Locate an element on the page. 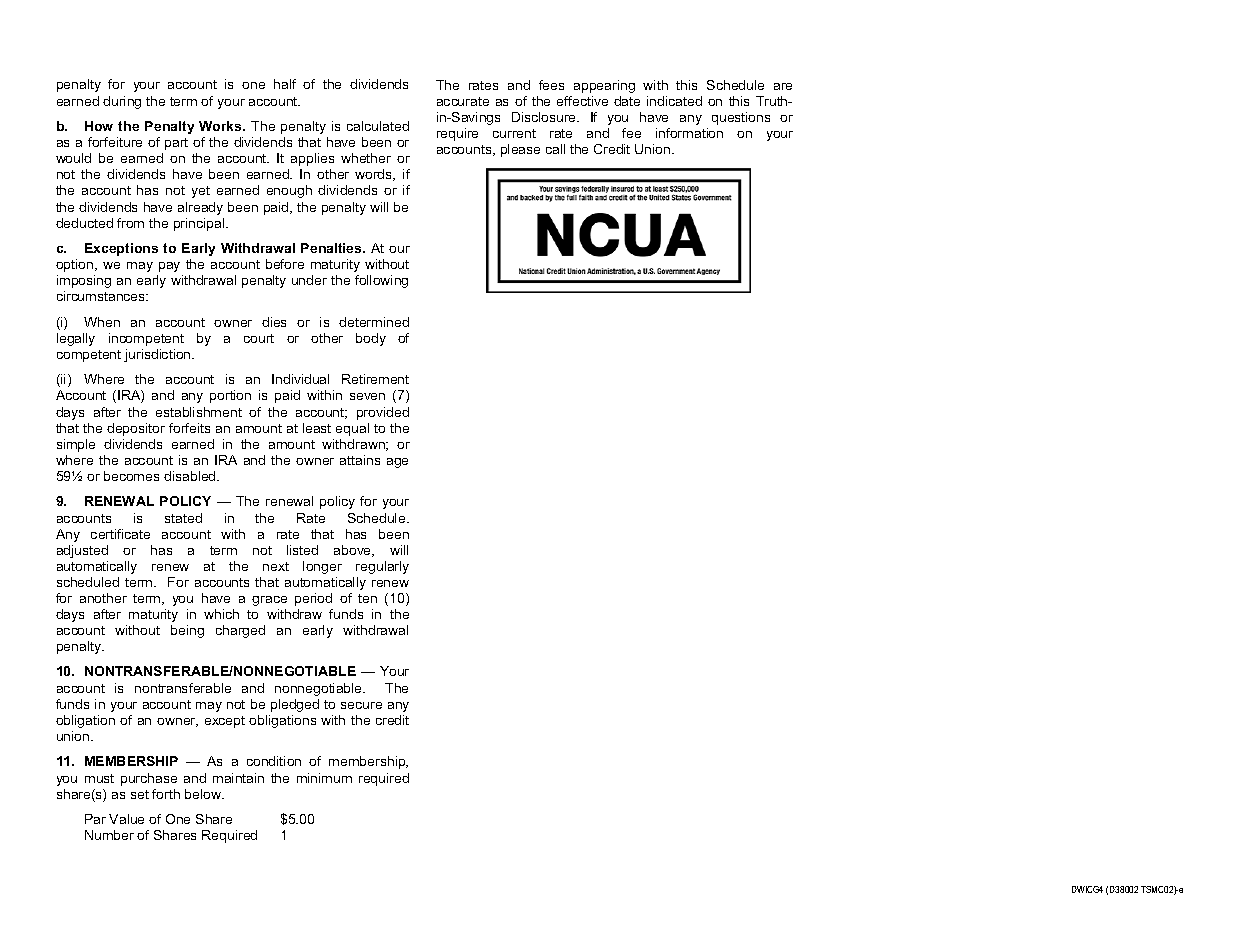 The width and height of the image is (1233, 952). during is located at coordinates (122, 102).
